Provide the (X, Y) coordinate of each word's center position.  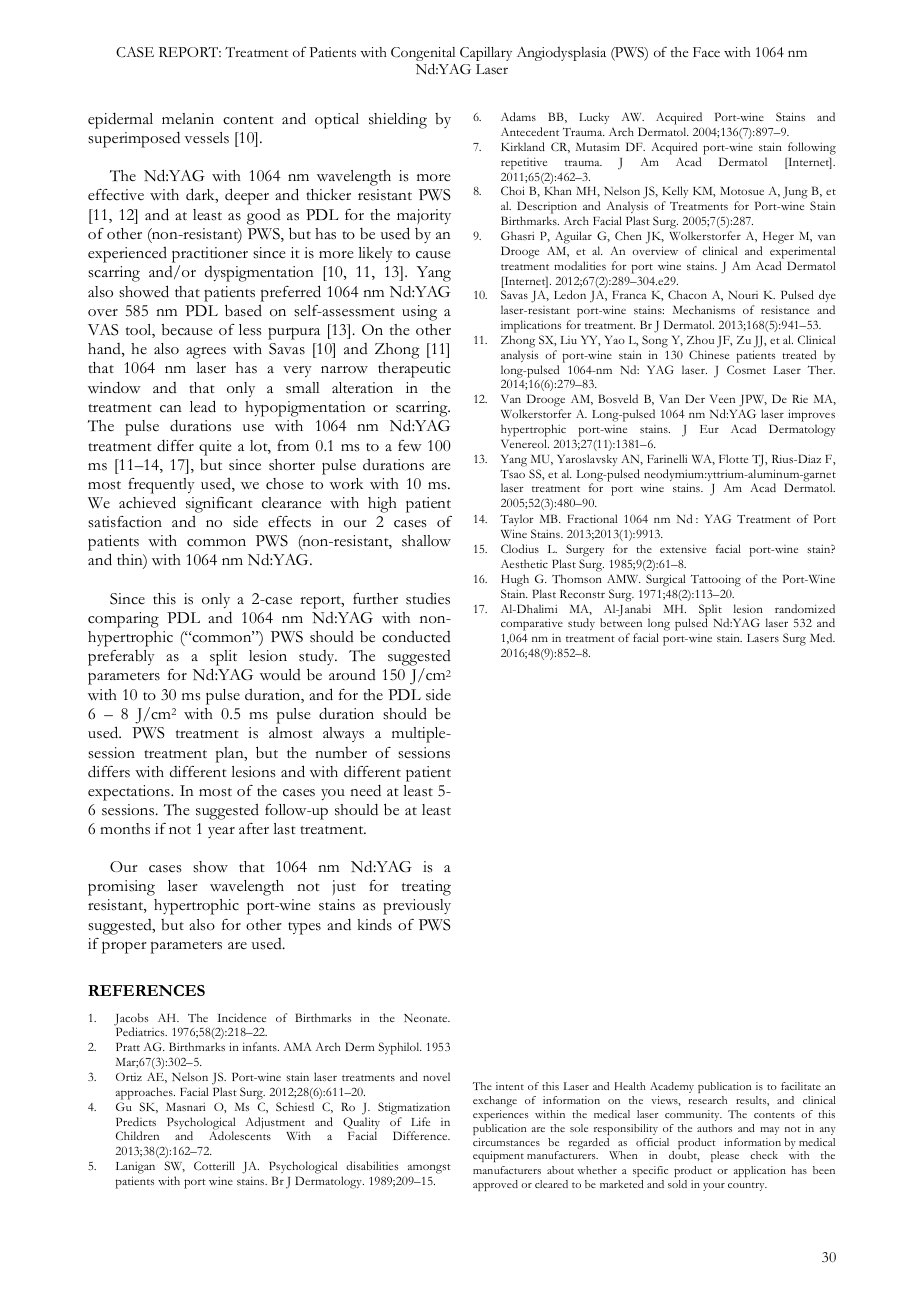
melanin (188, 118)
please (725, 1156)
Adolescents (240, 1135)
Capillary (486, 54)
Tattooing (716, 580)
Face (706, 52)
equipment (498, 1156)
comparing (123, 620)
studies (428, 599)
